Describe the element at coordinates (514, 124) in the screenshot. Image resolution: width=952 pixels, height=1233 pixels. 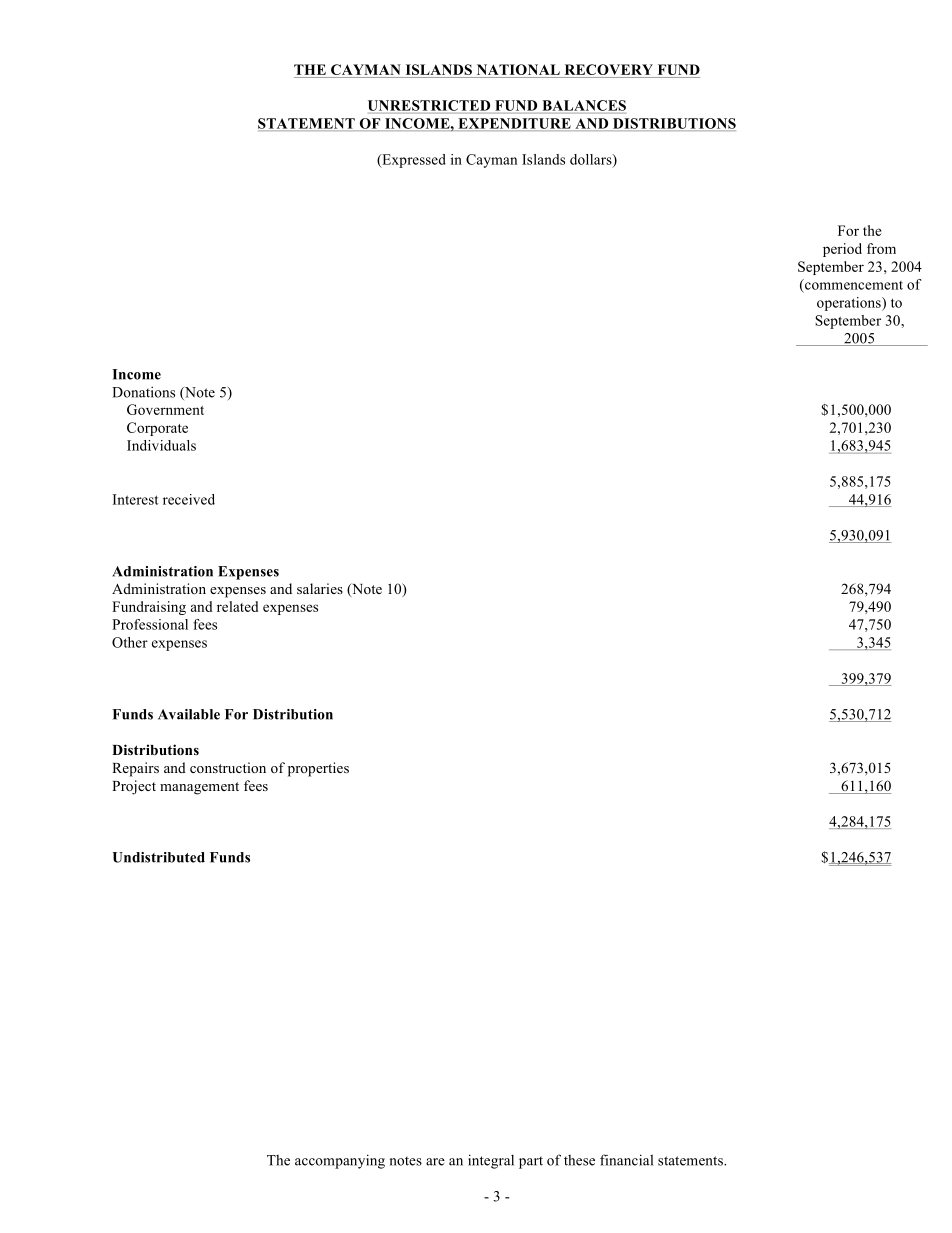
I see `EXPENDITURE` at that location.
